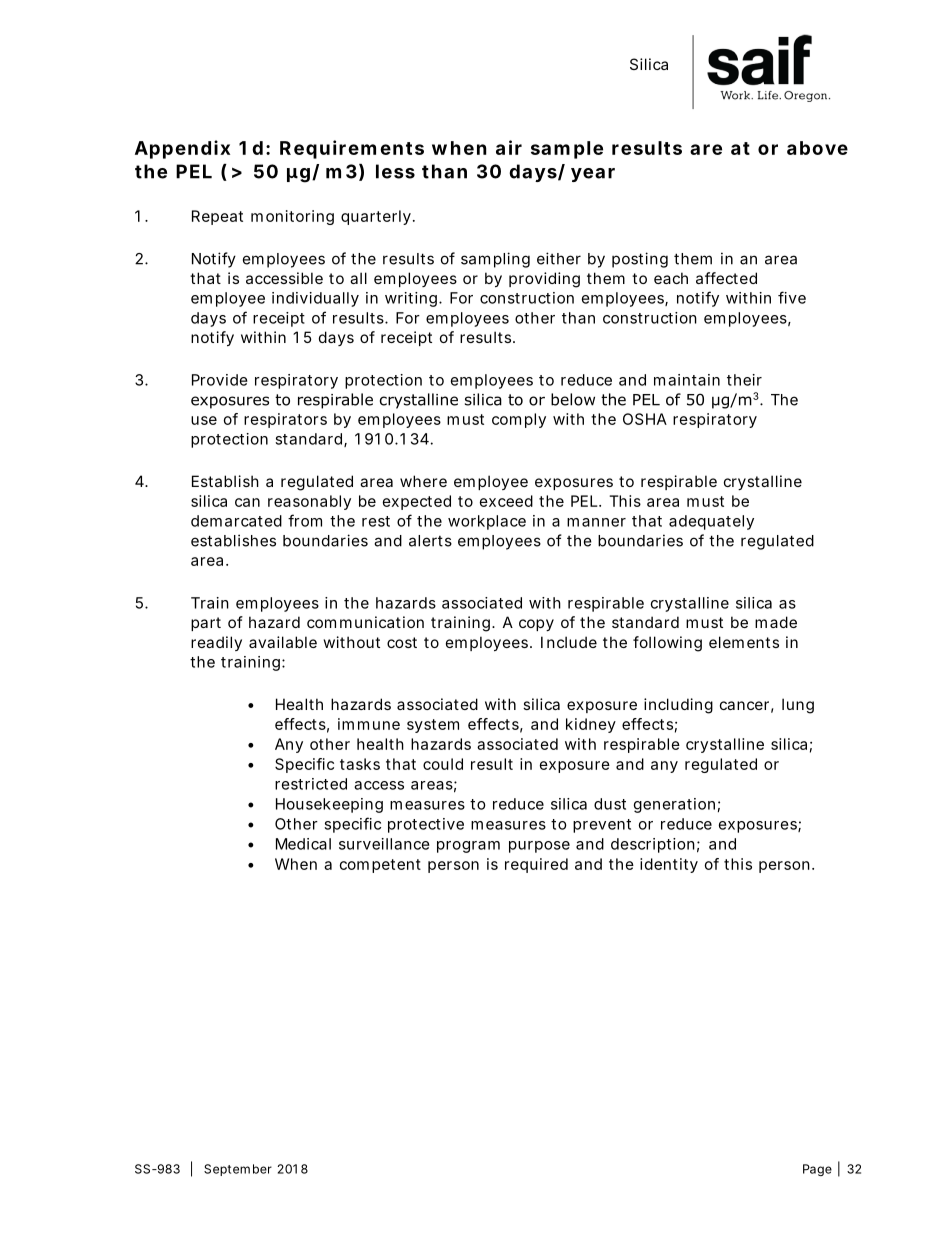  Describe the element at coordinates (292, 217) in the document. I see `monitoring` at that location.
